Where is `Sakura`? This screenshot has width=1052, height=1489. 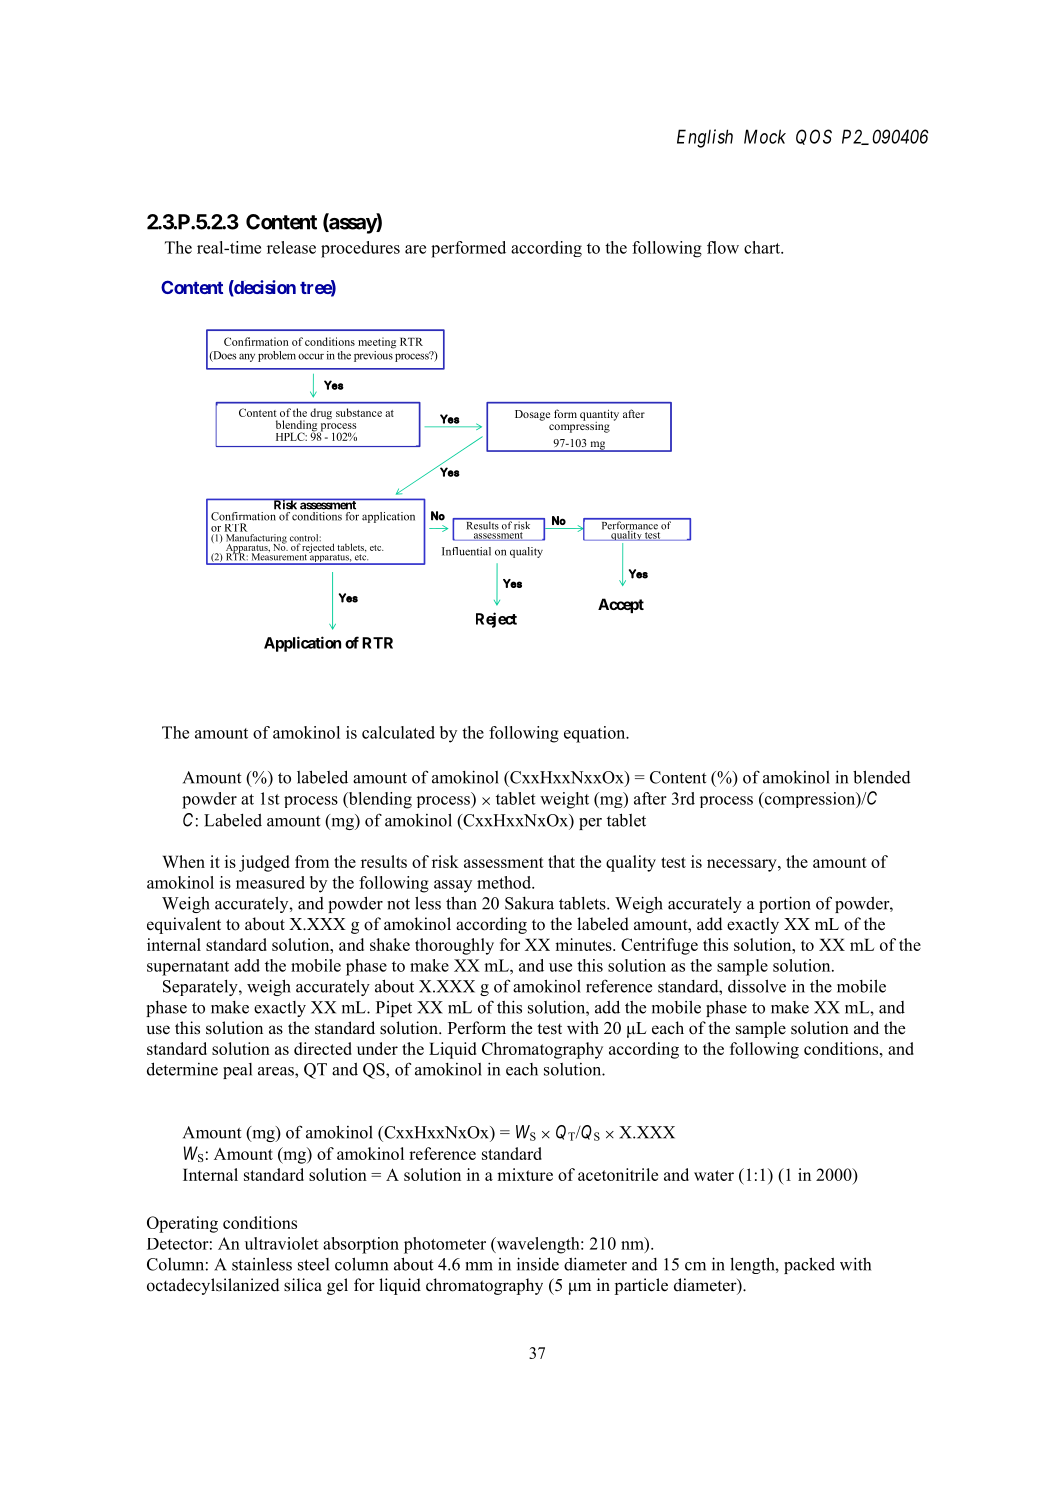
Sakura is located at coordinates (529, 903).
